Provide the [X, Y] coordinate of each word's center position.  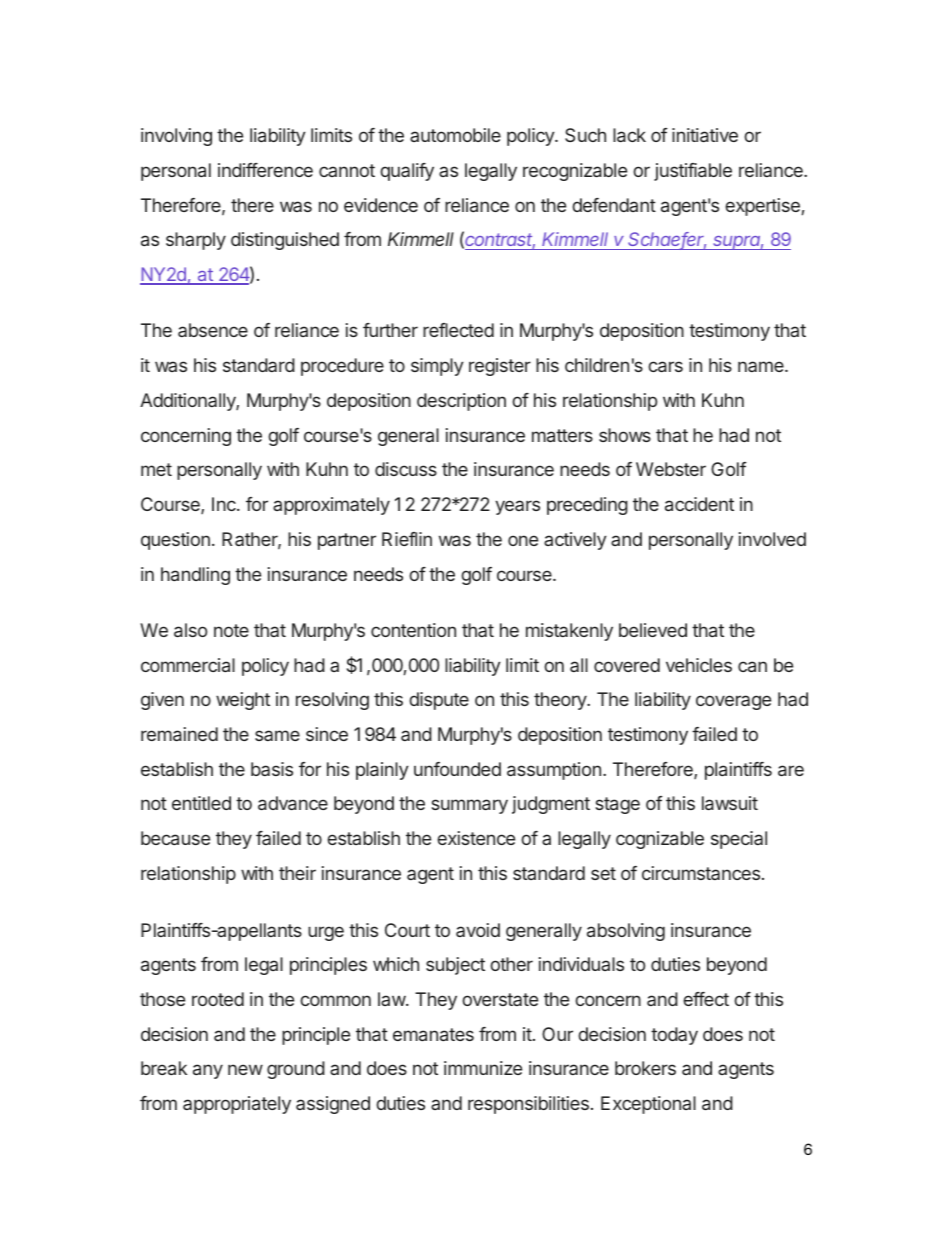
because [175, 838]
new [245, 1069]
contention [413, 630]
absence [213, 330]
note [231, 630]
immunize [483, 1068]
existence [476, 838]
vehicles [699, 665]
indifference [265, 170]
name [762, 366]
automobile [455, 135]
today [674, 1036]
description [461, 402]
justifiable [693, 172]
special [739, 840]
